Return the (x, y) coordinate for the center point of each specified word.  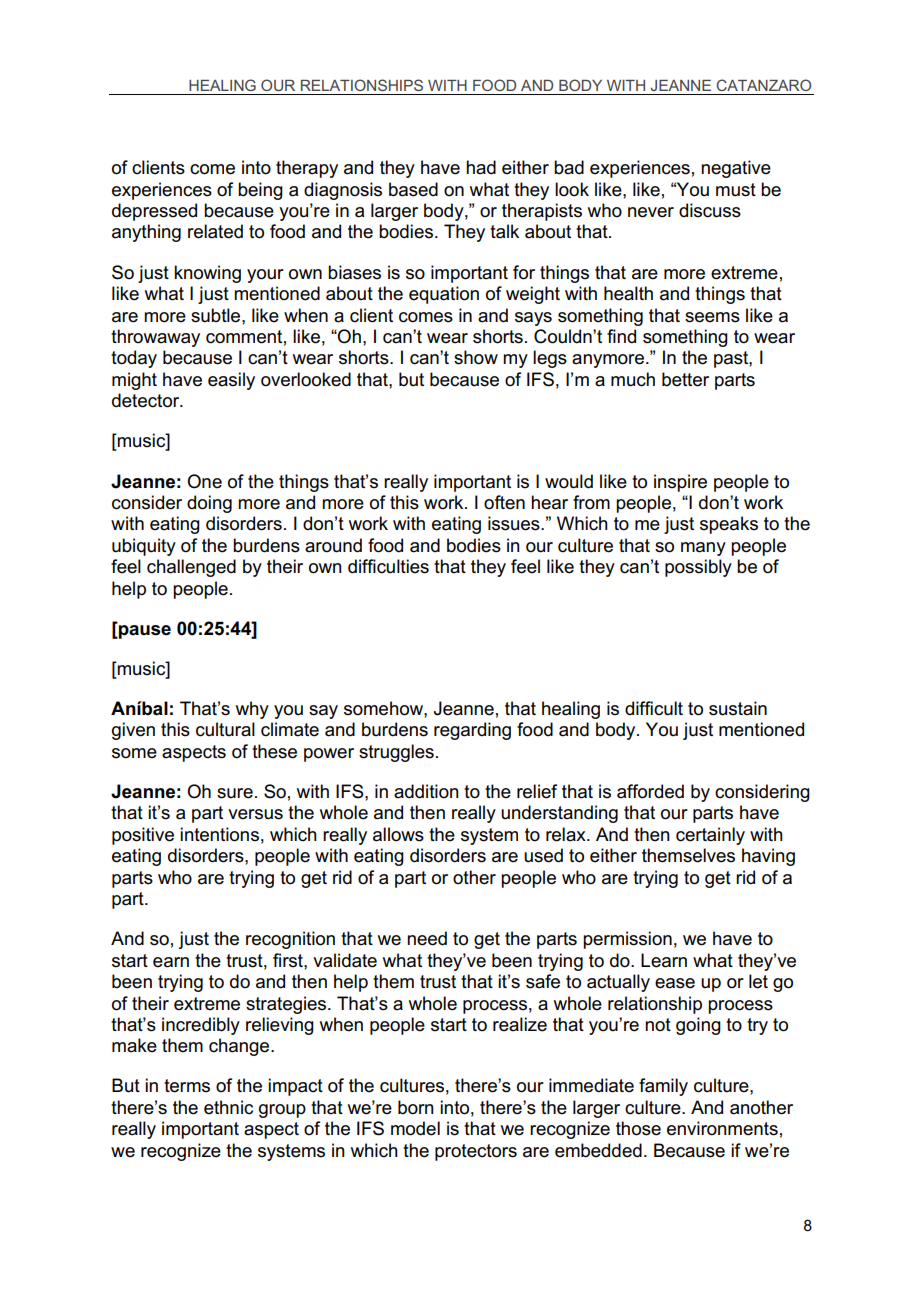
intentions (219, 834)
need (427, 938)
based (413, 189)
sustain (738, 708)
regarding (472, 731)
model (415, 1128)
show (476, 357)
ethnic (228, 1107)
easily (231, 381)
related (215, 231)
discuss (710, 210)
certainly (710, 836)
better (685, 379)
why (252, 710)
